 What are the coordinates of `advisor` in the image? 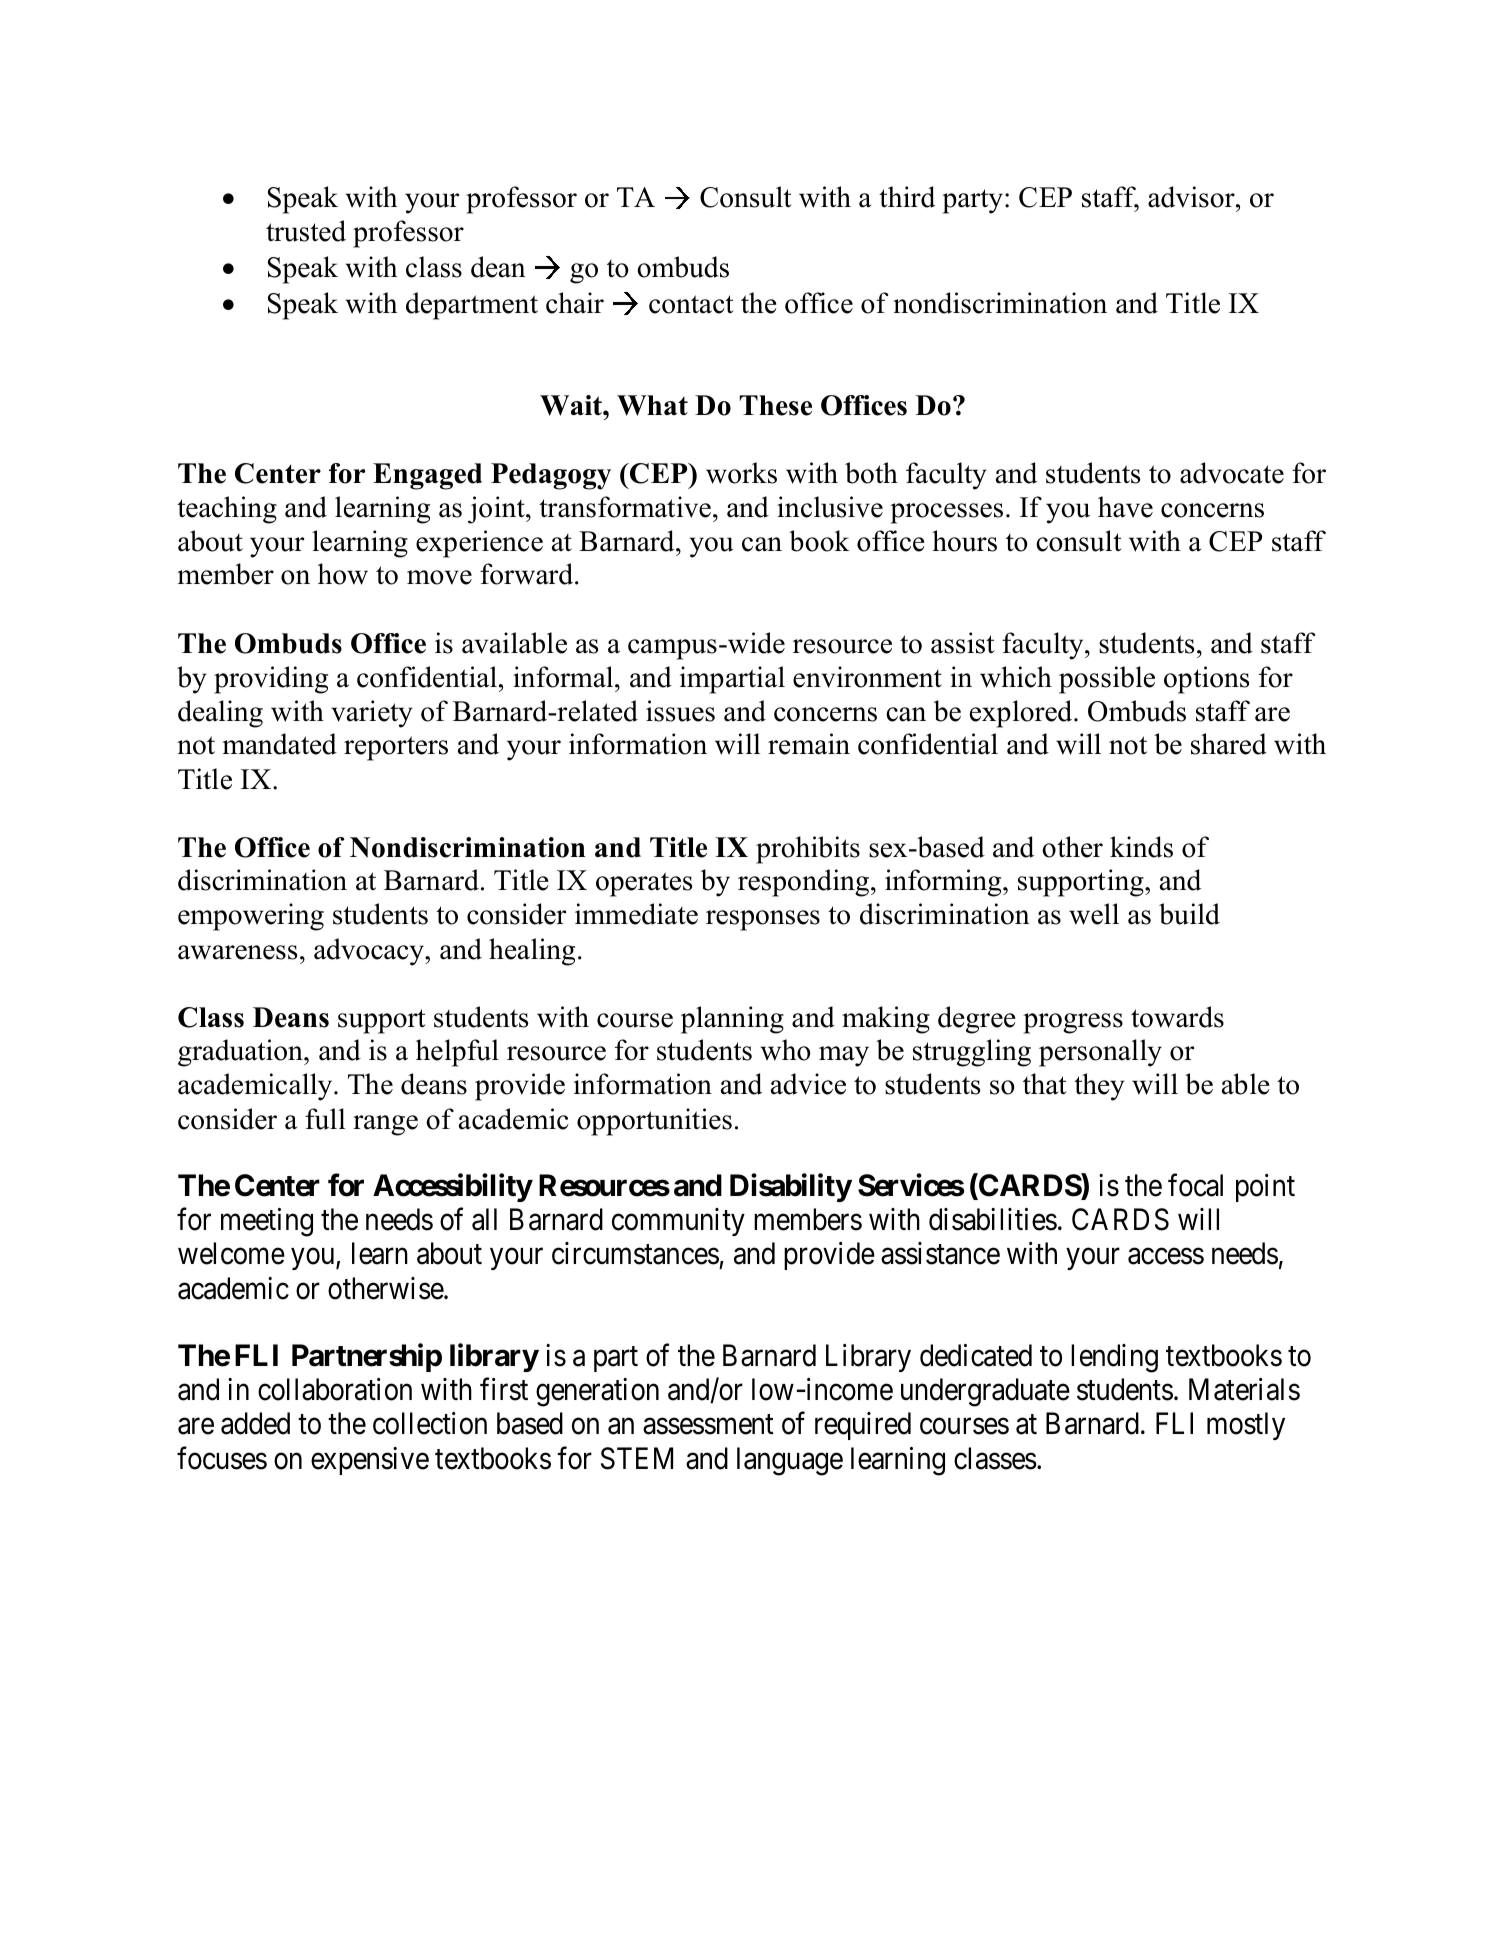 It's located at (1192, 197).
